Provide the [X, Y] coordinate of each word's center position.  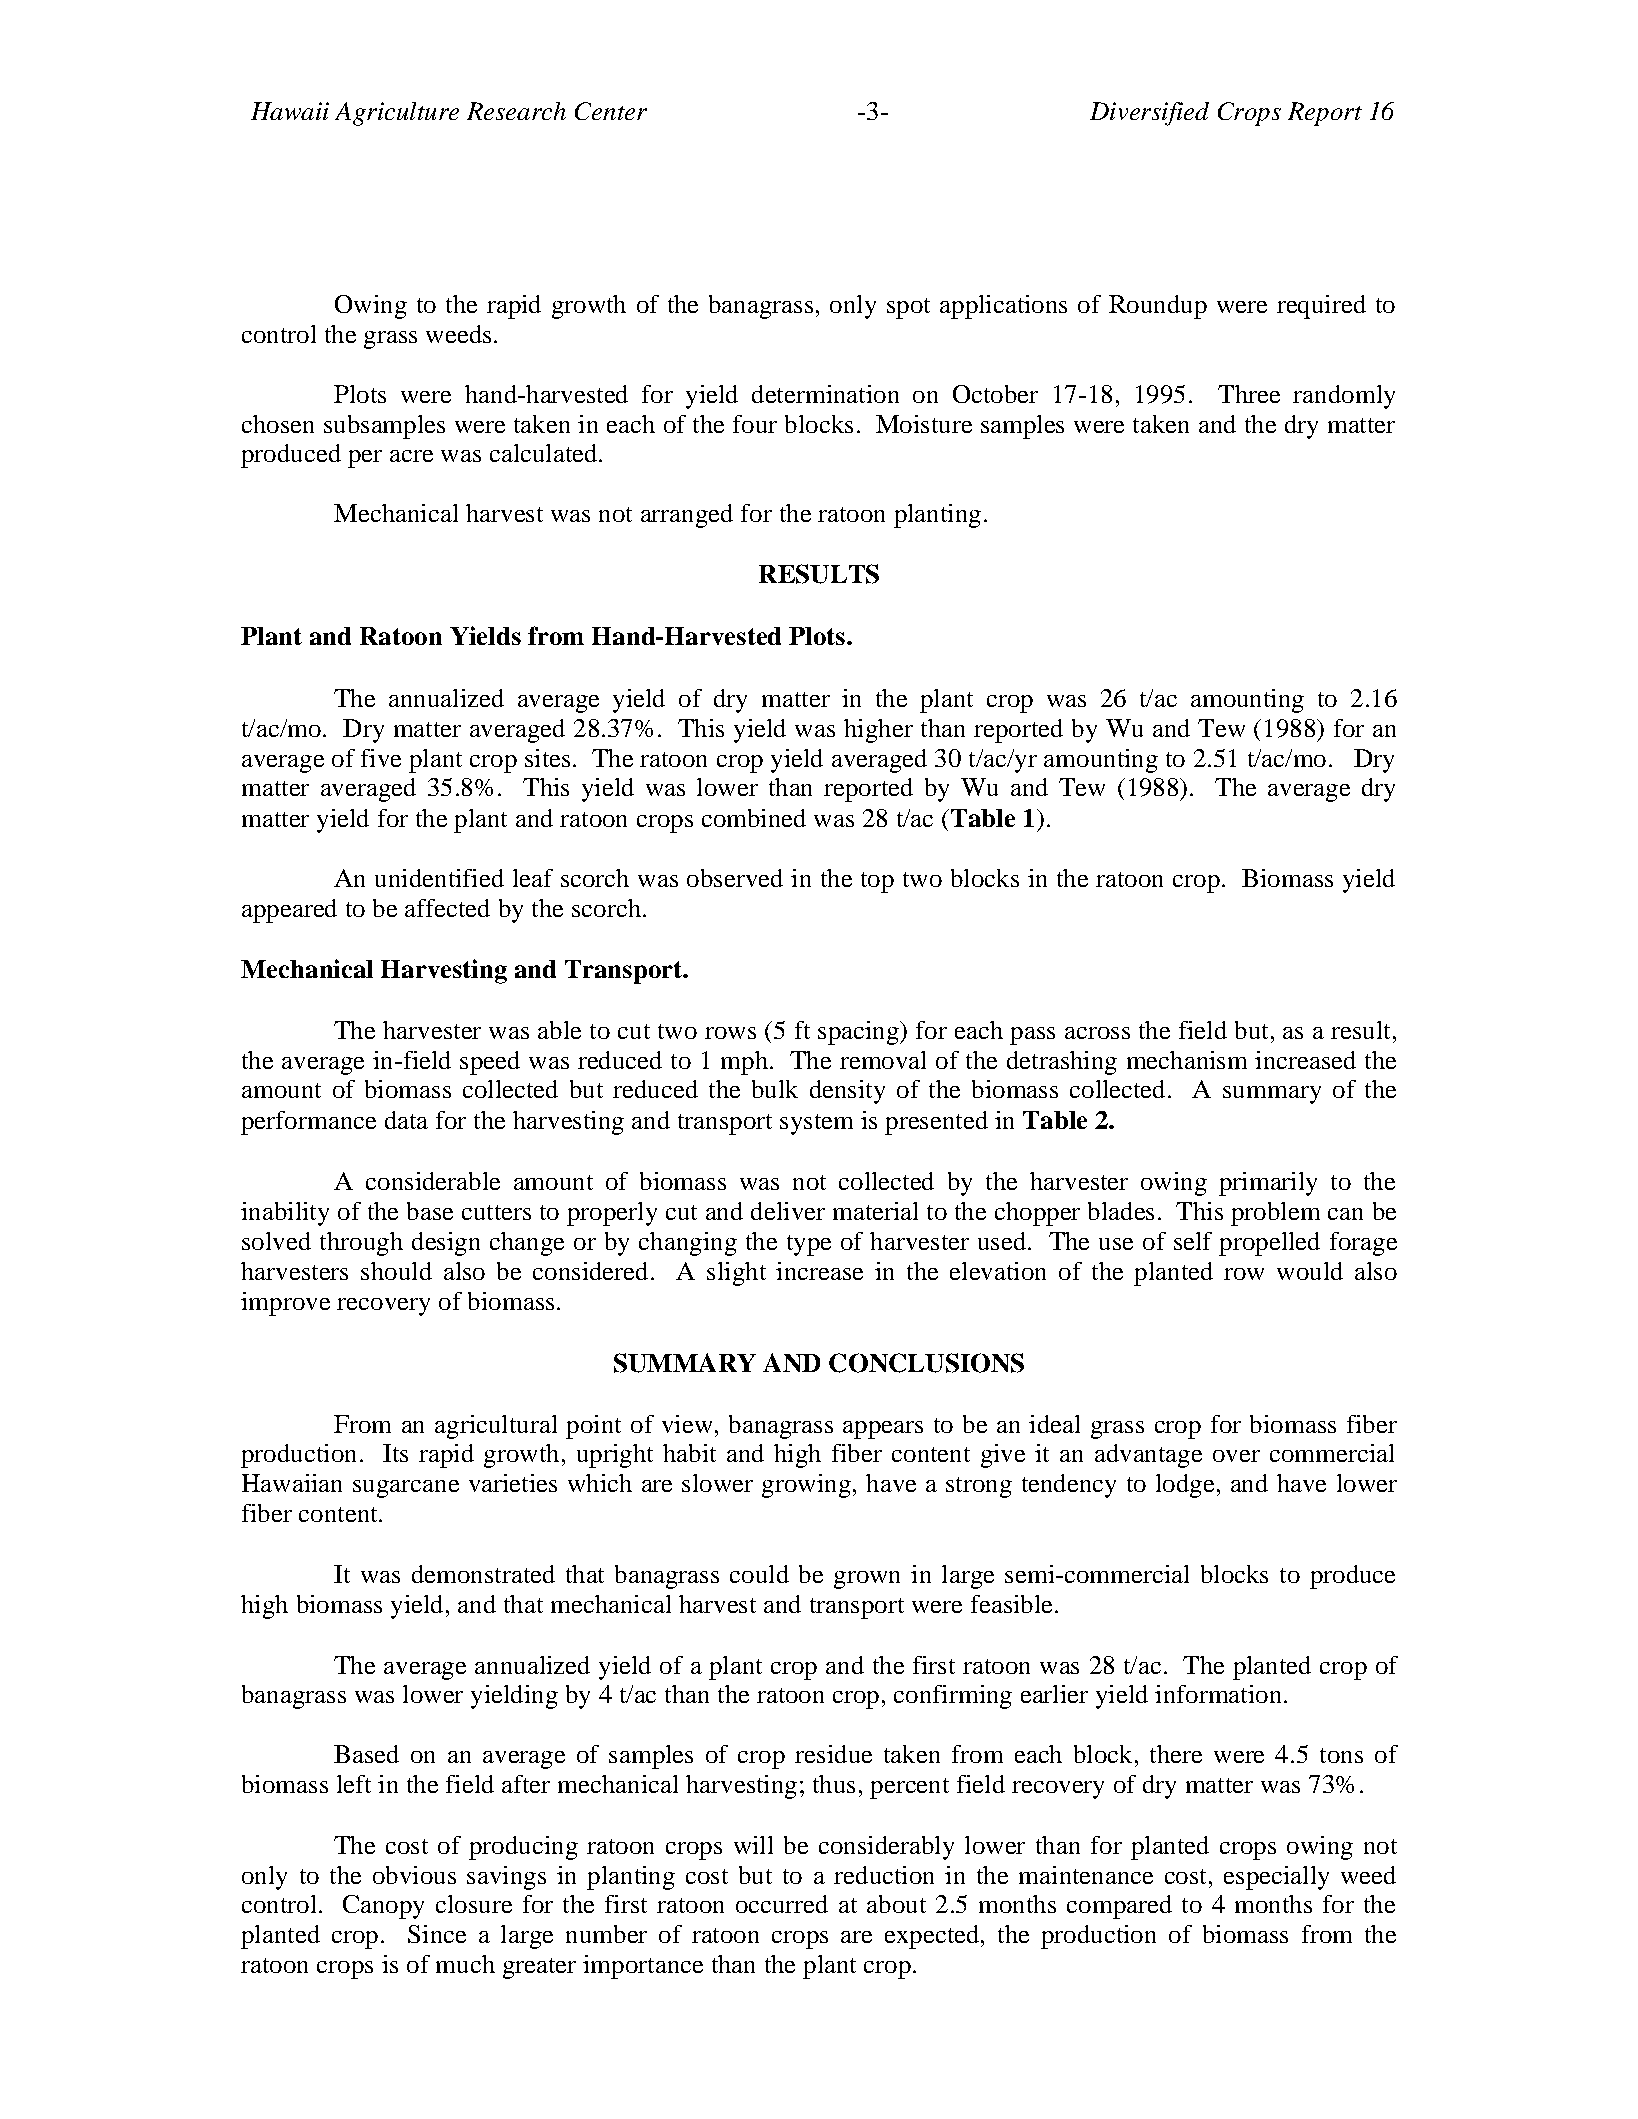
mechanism [1187, 1060]
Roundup [1158, 307]
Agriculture [397, 114]
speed [490, 1063]
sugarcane [406, 1489]
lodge [1185, 1486]
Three [1249, 394]
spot [908, 308]
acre [411, 456]
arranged [687, 516]
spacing [859, 1033]
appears [883, 1430]
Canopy [383, 1907]
